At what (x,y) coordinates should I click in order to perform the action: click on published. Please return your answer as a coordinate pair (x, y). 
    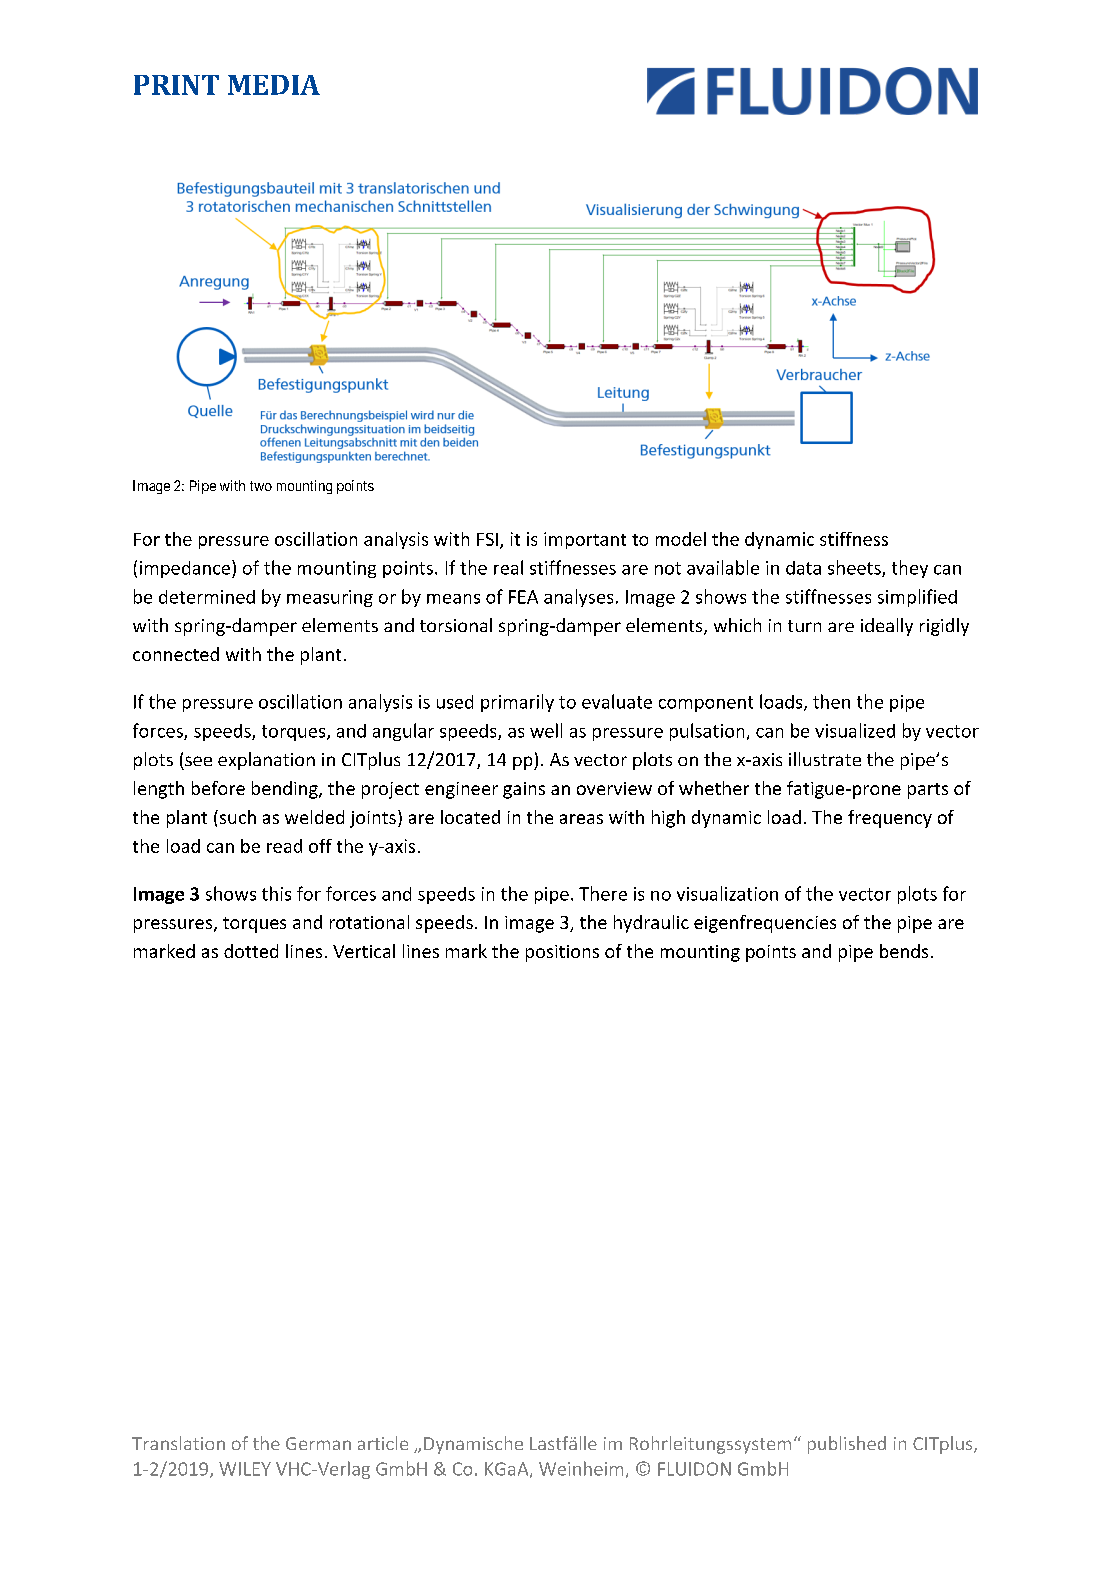
    Looking at the image, I should click on (847, 1445).
